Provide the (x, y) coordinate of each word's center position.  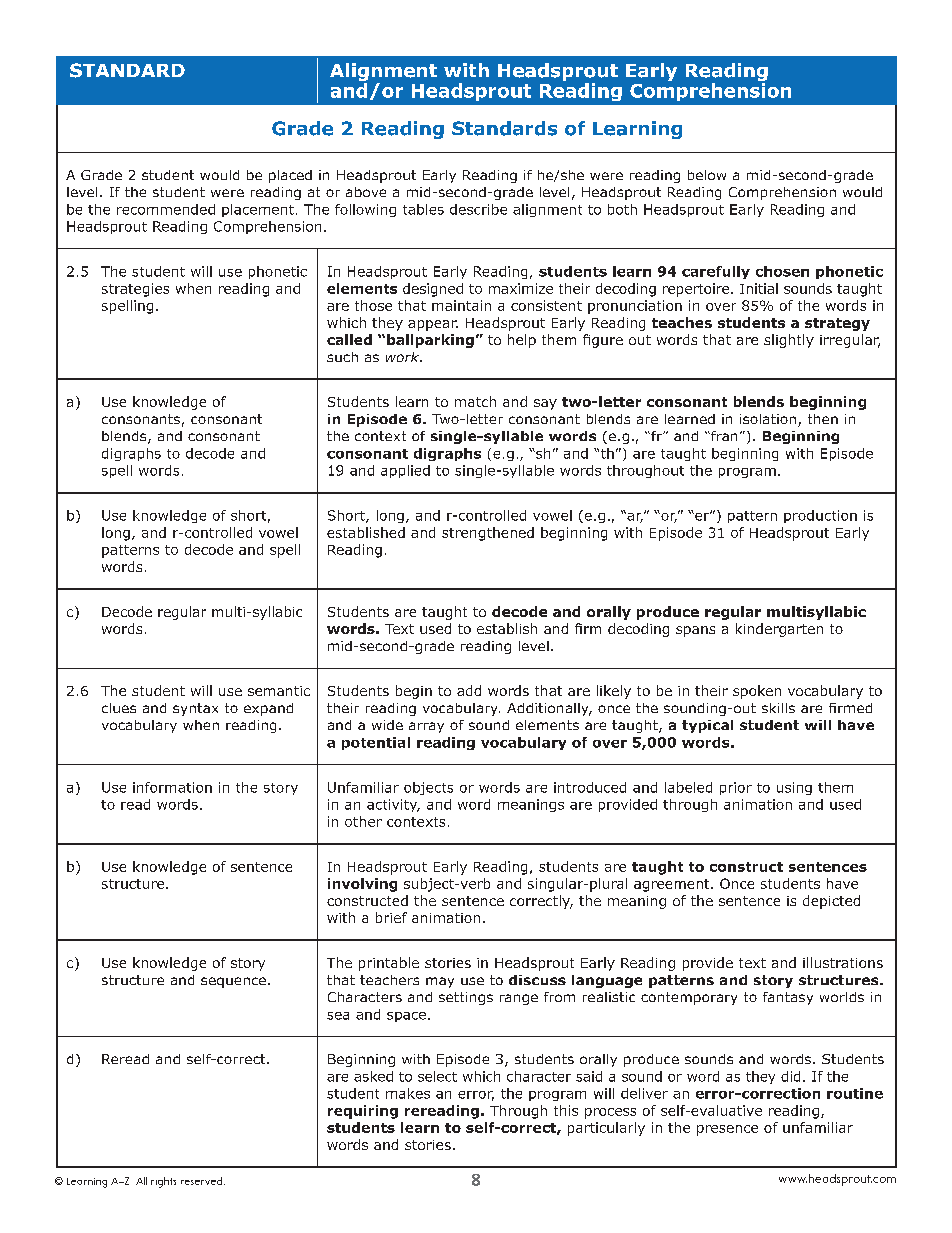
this (566, 1110)
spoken (757, 692)
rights (163, 1182)
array (426, 727)
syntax (195, 709)
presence (727, 1130)
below (707, 175)
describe (478, 209)
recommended (166, 209)
